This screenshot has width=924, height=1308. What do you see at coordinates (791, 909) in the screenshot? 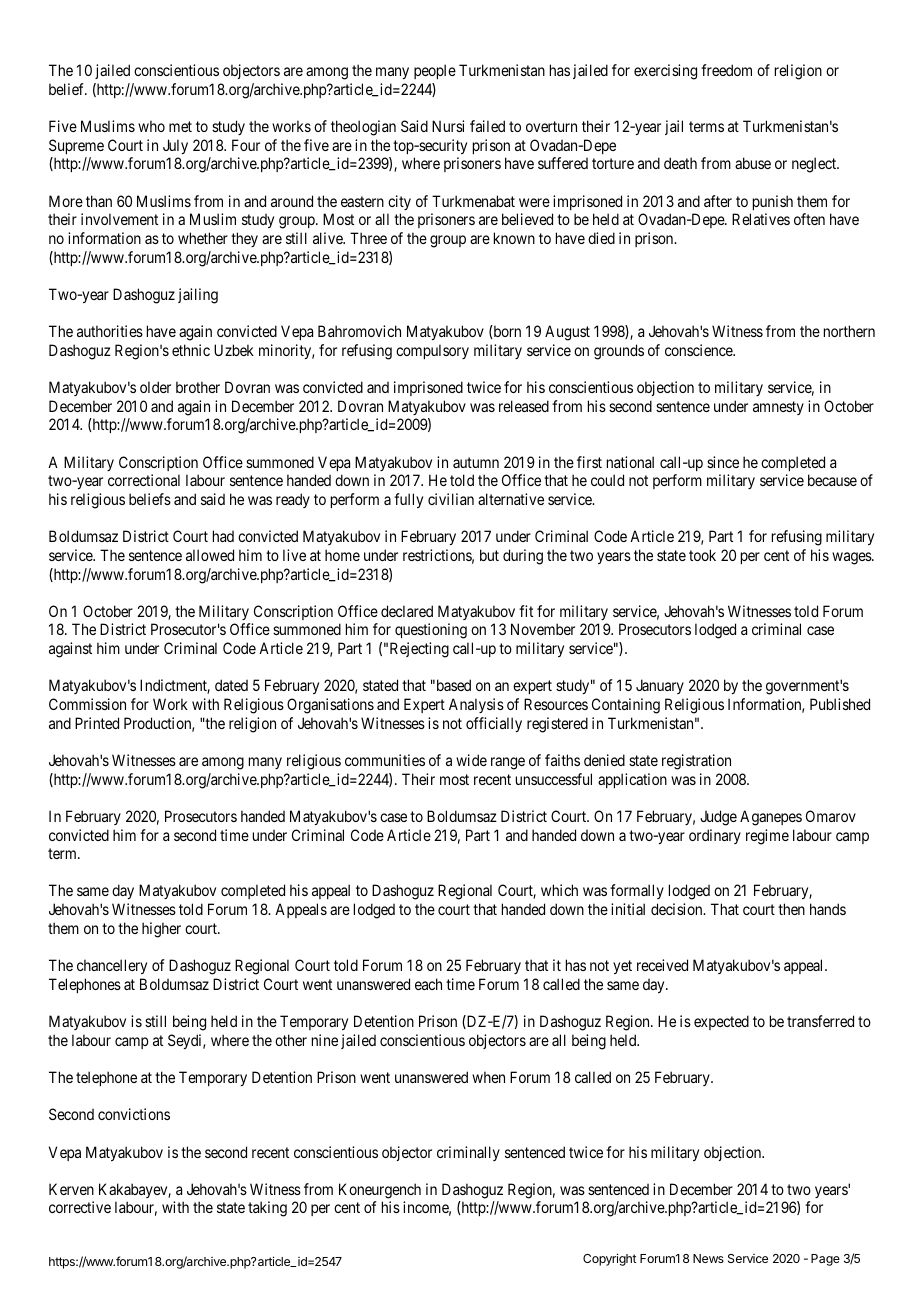
I see `then` at bounding box center [791, 909].
